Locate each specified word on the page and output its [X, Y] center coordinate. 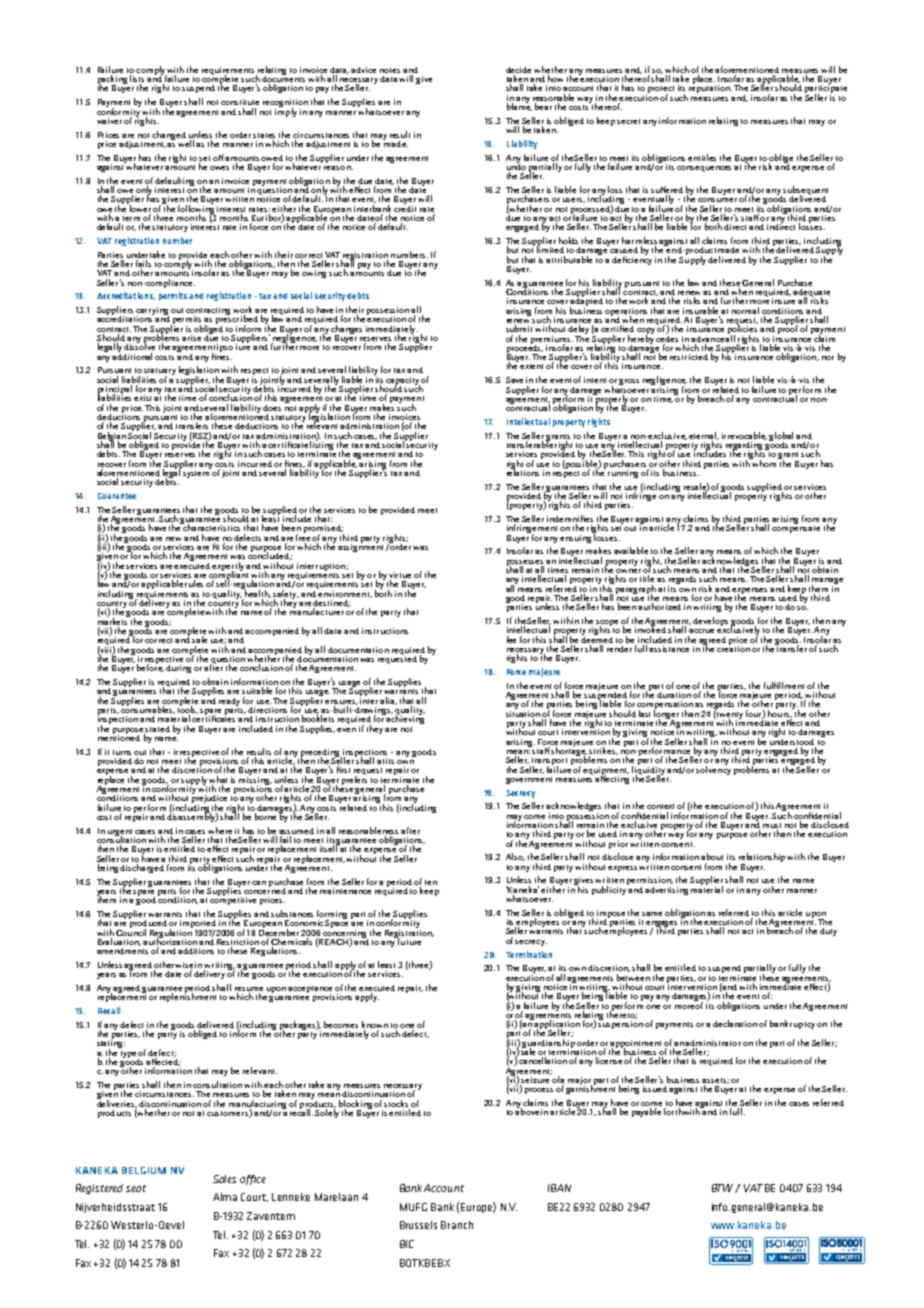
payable [646, 1112]
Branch [457, 1225]
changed [169, 135]
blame [519, 106]
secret [628, 121]
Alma [225, 1197]
